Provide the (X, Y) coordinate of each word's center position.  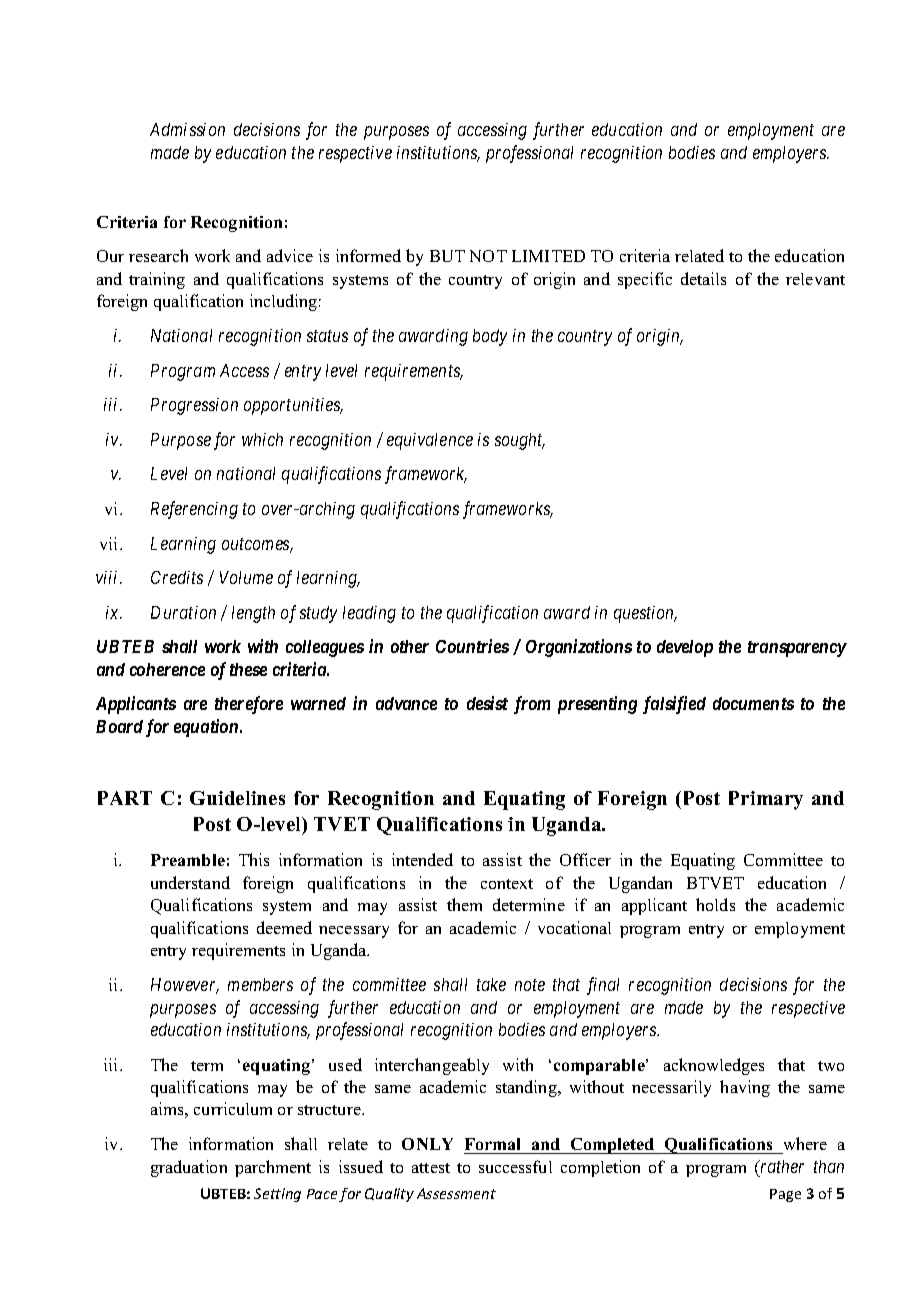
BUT (447, 256)
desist (487, 703)
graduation (189, 1168)
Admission (187, 129)
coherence (167, 669)
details (703, 278)
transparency (797, 649)
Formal (492, 1144)
